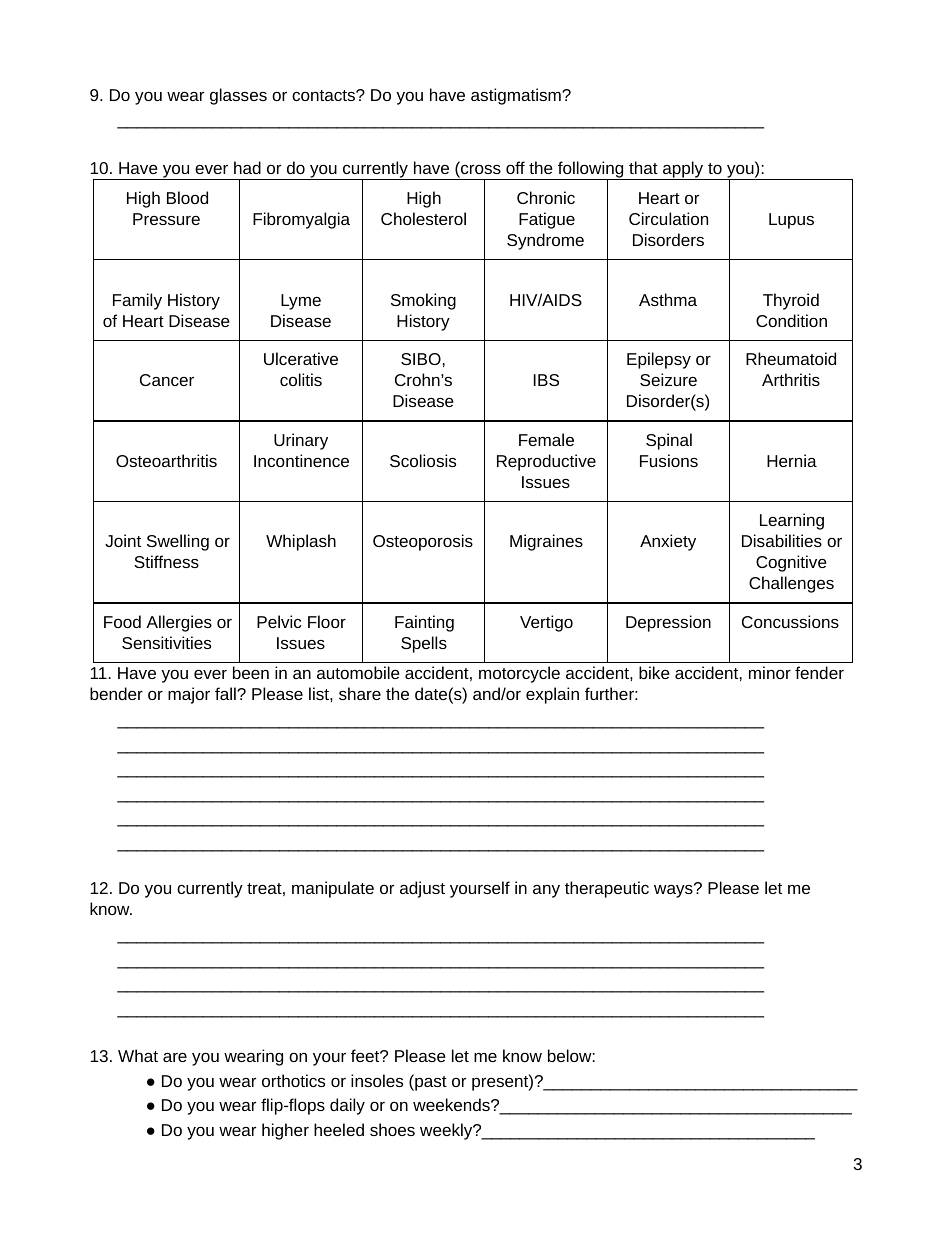  What do you see at coordinates (138, 1055) in the document?
I see `What` at bounding box center [138, 1055].
